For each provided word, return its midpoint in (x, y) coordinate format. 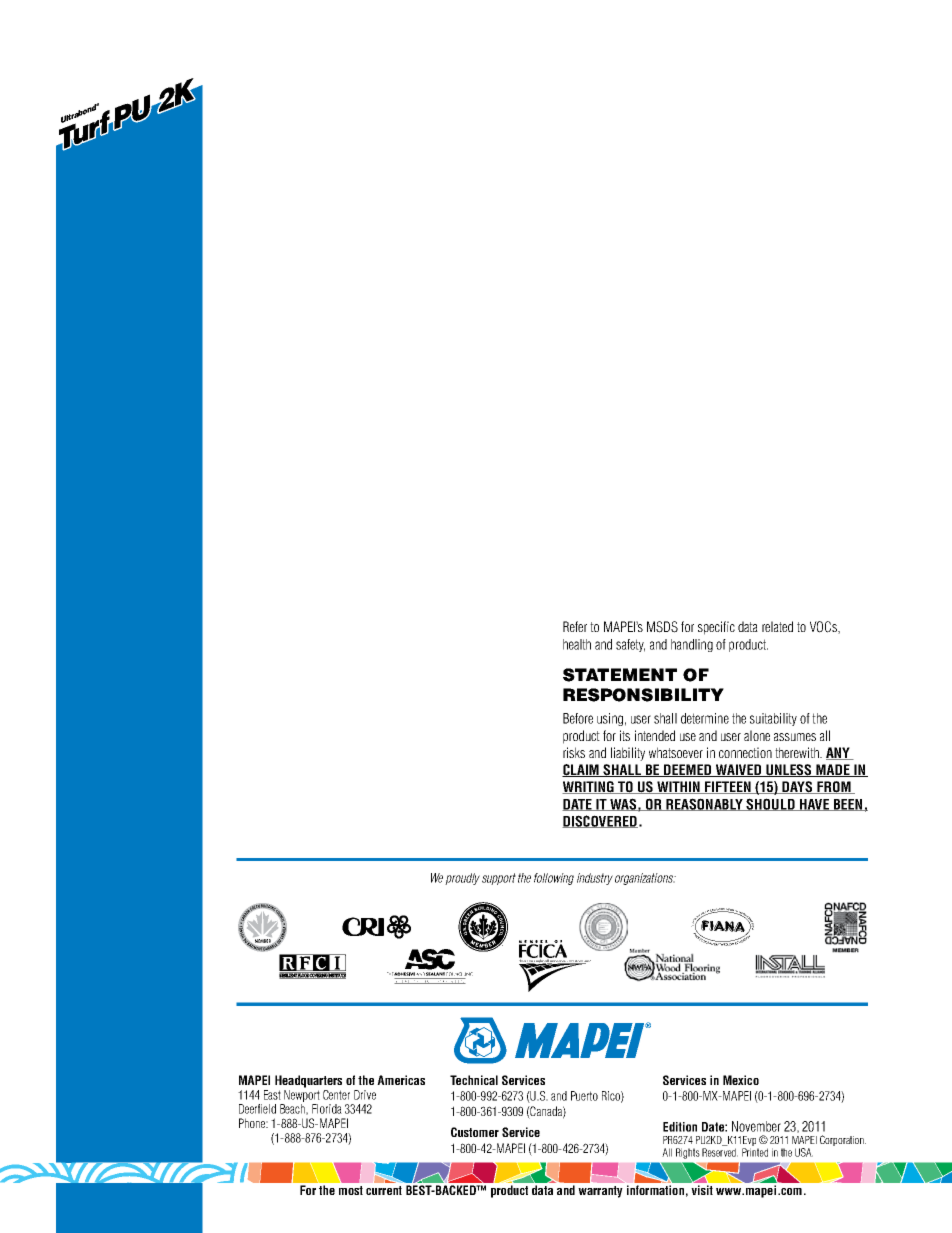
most (351, 1190)
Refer (575, 626)
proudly (462, 879)
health (577, 644)
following (554, 879)
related (777, 626)
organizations (645, 879)
